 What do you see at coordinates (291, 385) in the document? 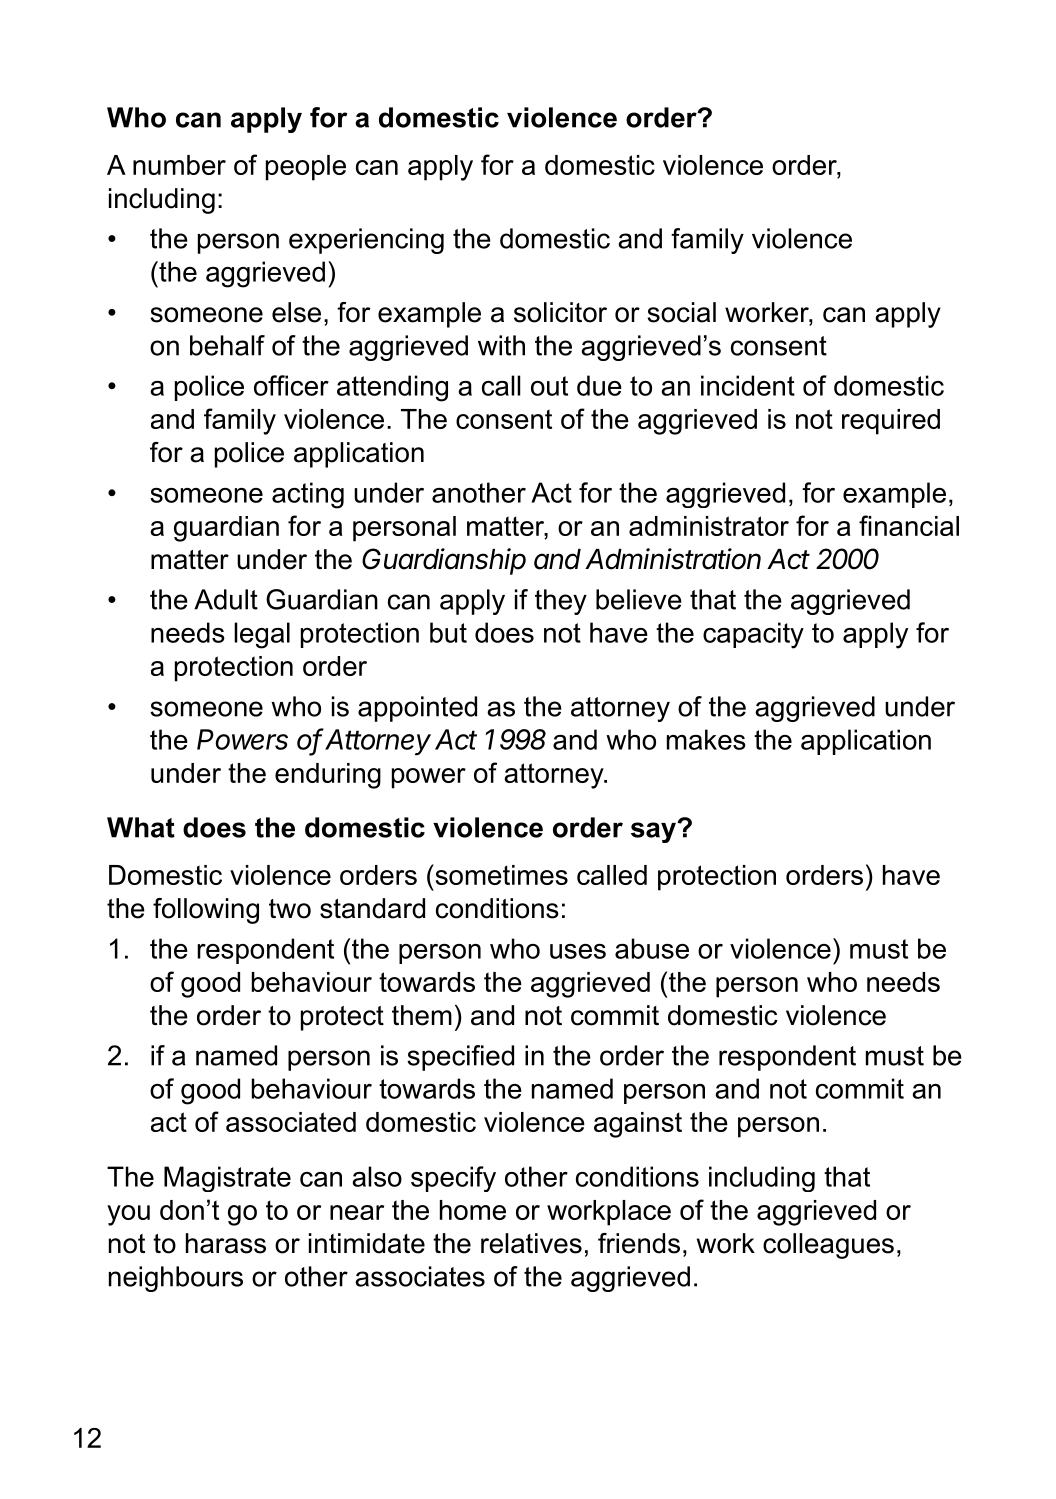
I see `officer` at bounding box center [291, 385].
